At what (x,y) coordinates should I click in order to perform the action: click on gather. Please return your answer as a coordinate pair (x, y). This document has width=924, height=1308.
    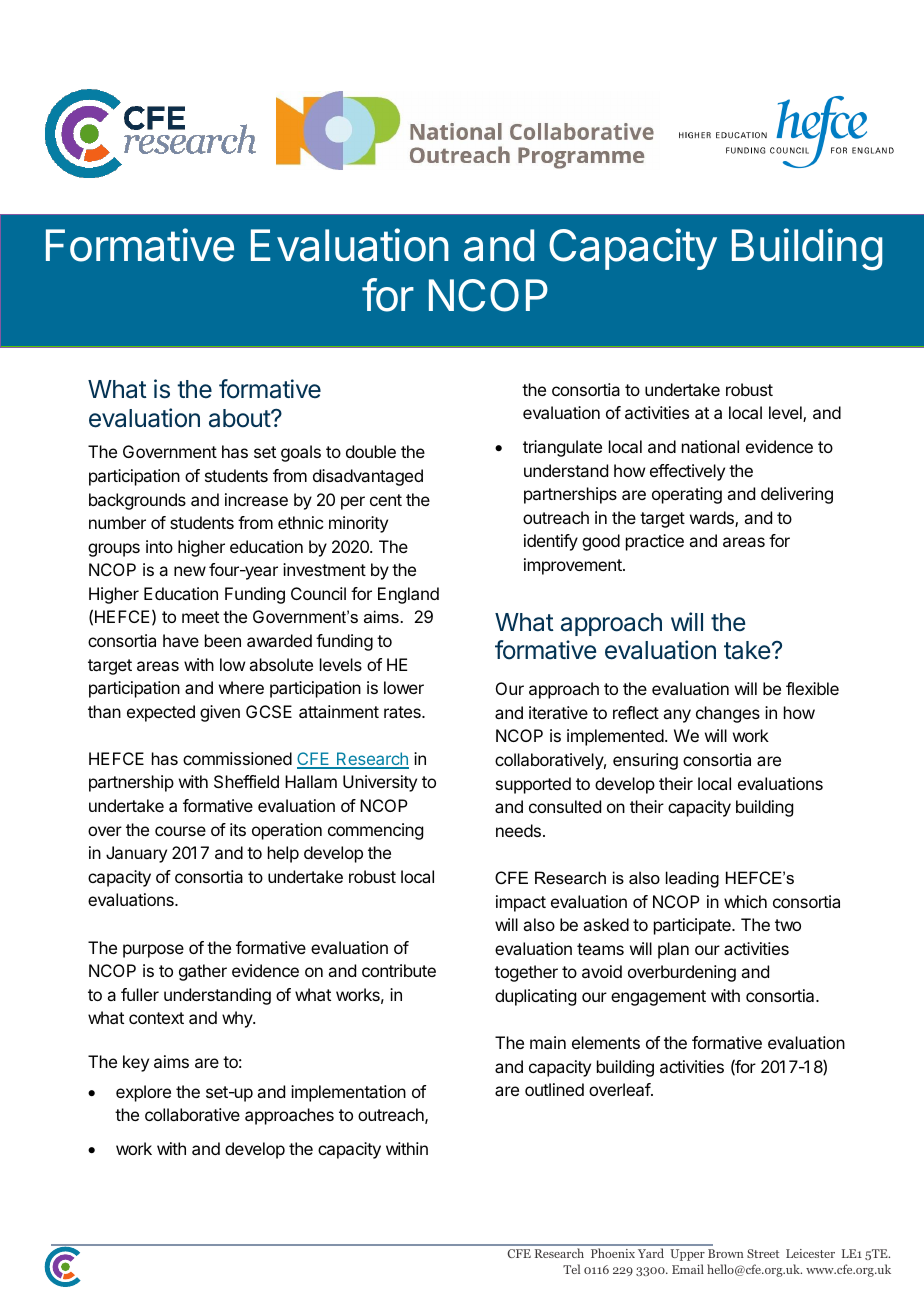
    Looking at the image, I should click on (203, 972).
